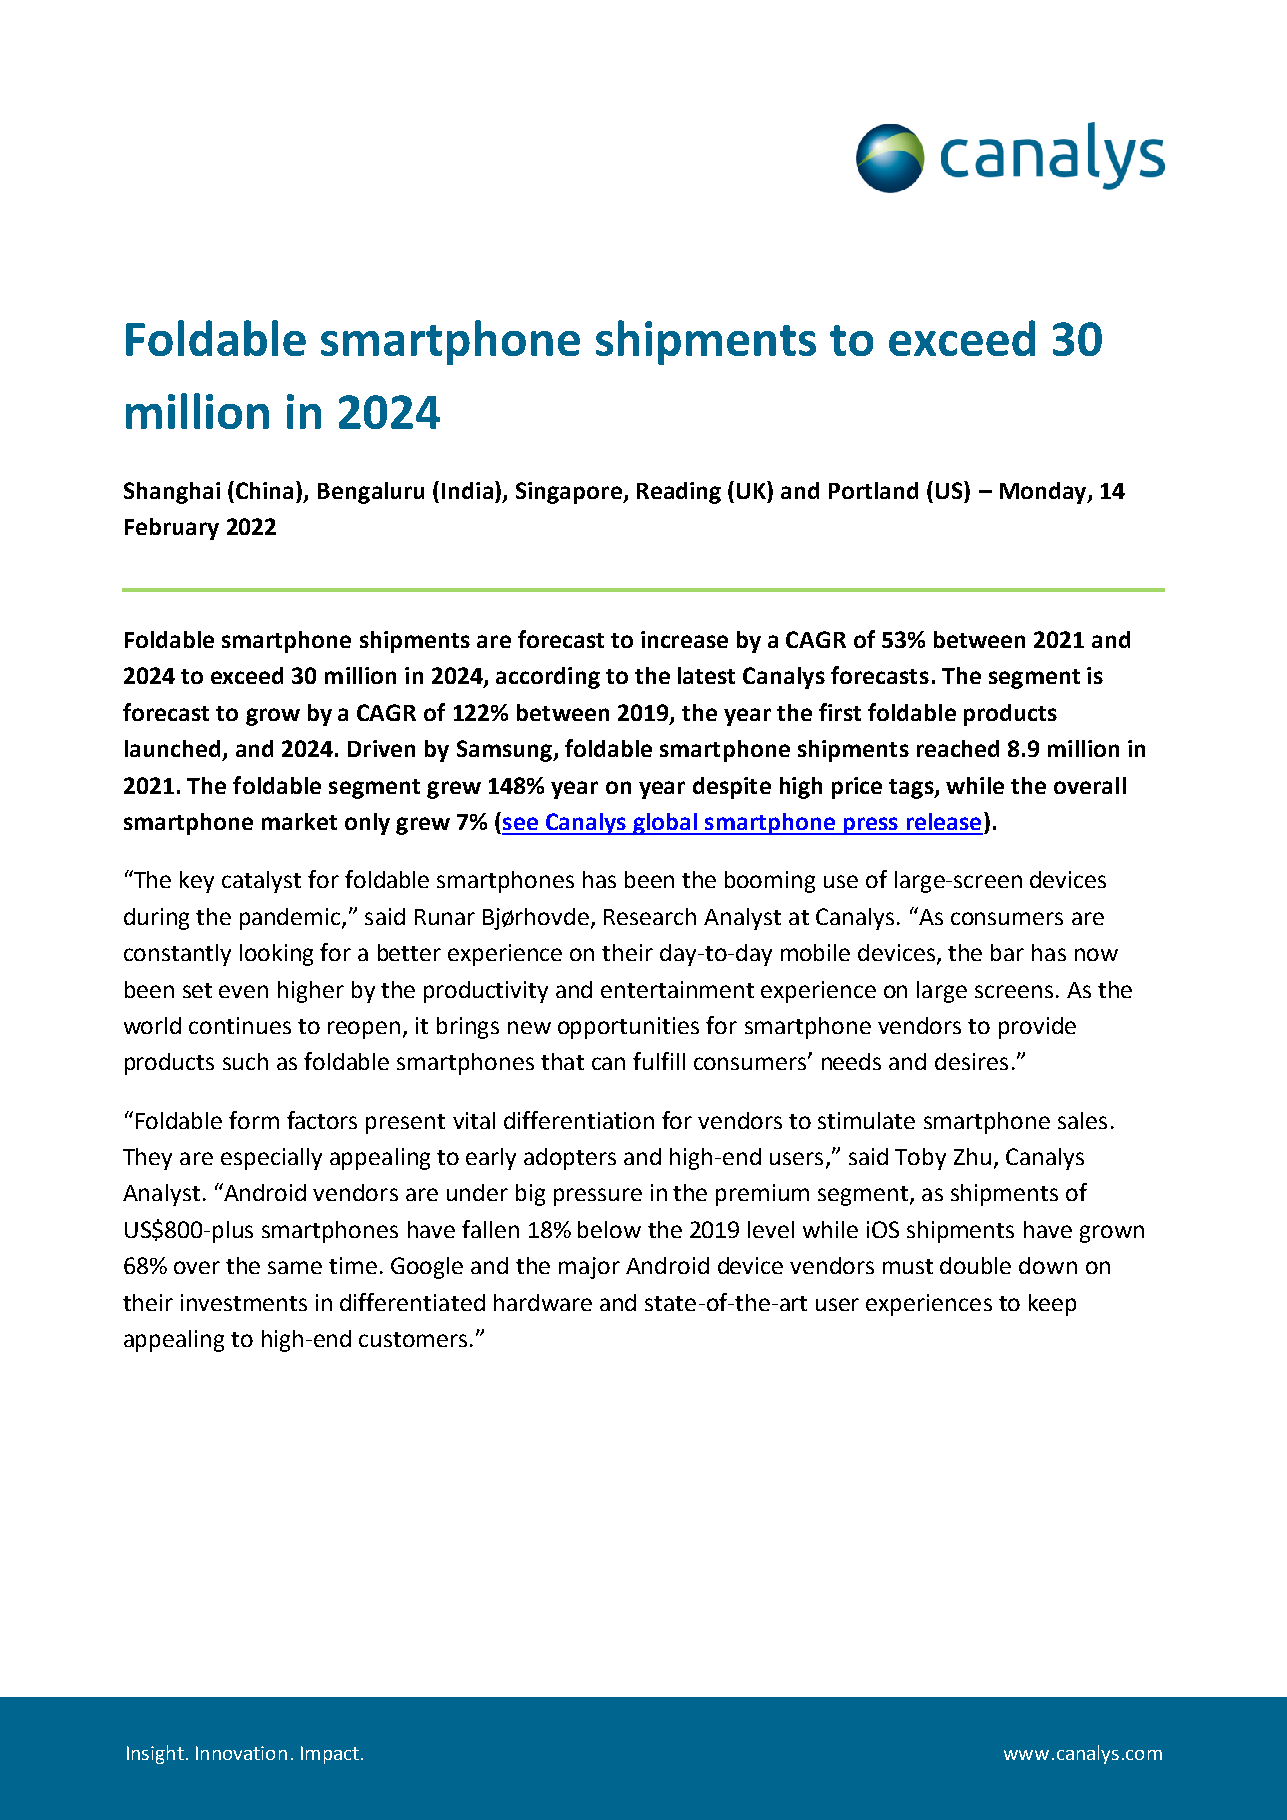 The image size is (1287, 1820). I want to click on Monday, so click(1044, 493).
